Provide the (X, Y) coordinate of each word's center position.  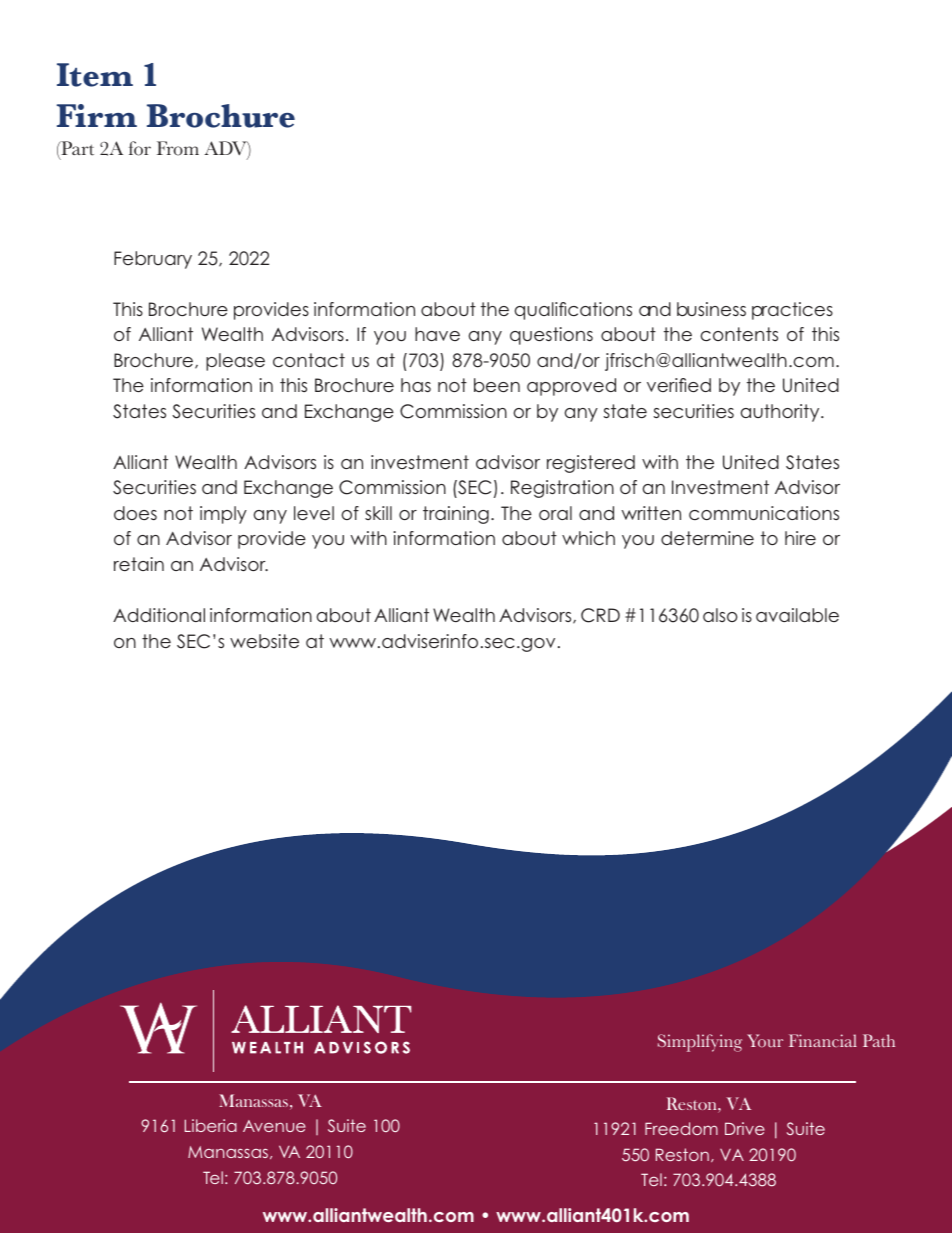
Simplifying (700, 1043)
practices (792, 311)
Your (765, 1041)
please (235, 362)
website (264, 641)
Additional (159, 615)
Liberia (211, 1125)
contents (739, 334)
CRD (600, 615)
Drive (745, 1128)
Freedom (681, 1128)
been (497, 385)
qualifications (573, 311)
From (178, 148)
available (797, 615)
